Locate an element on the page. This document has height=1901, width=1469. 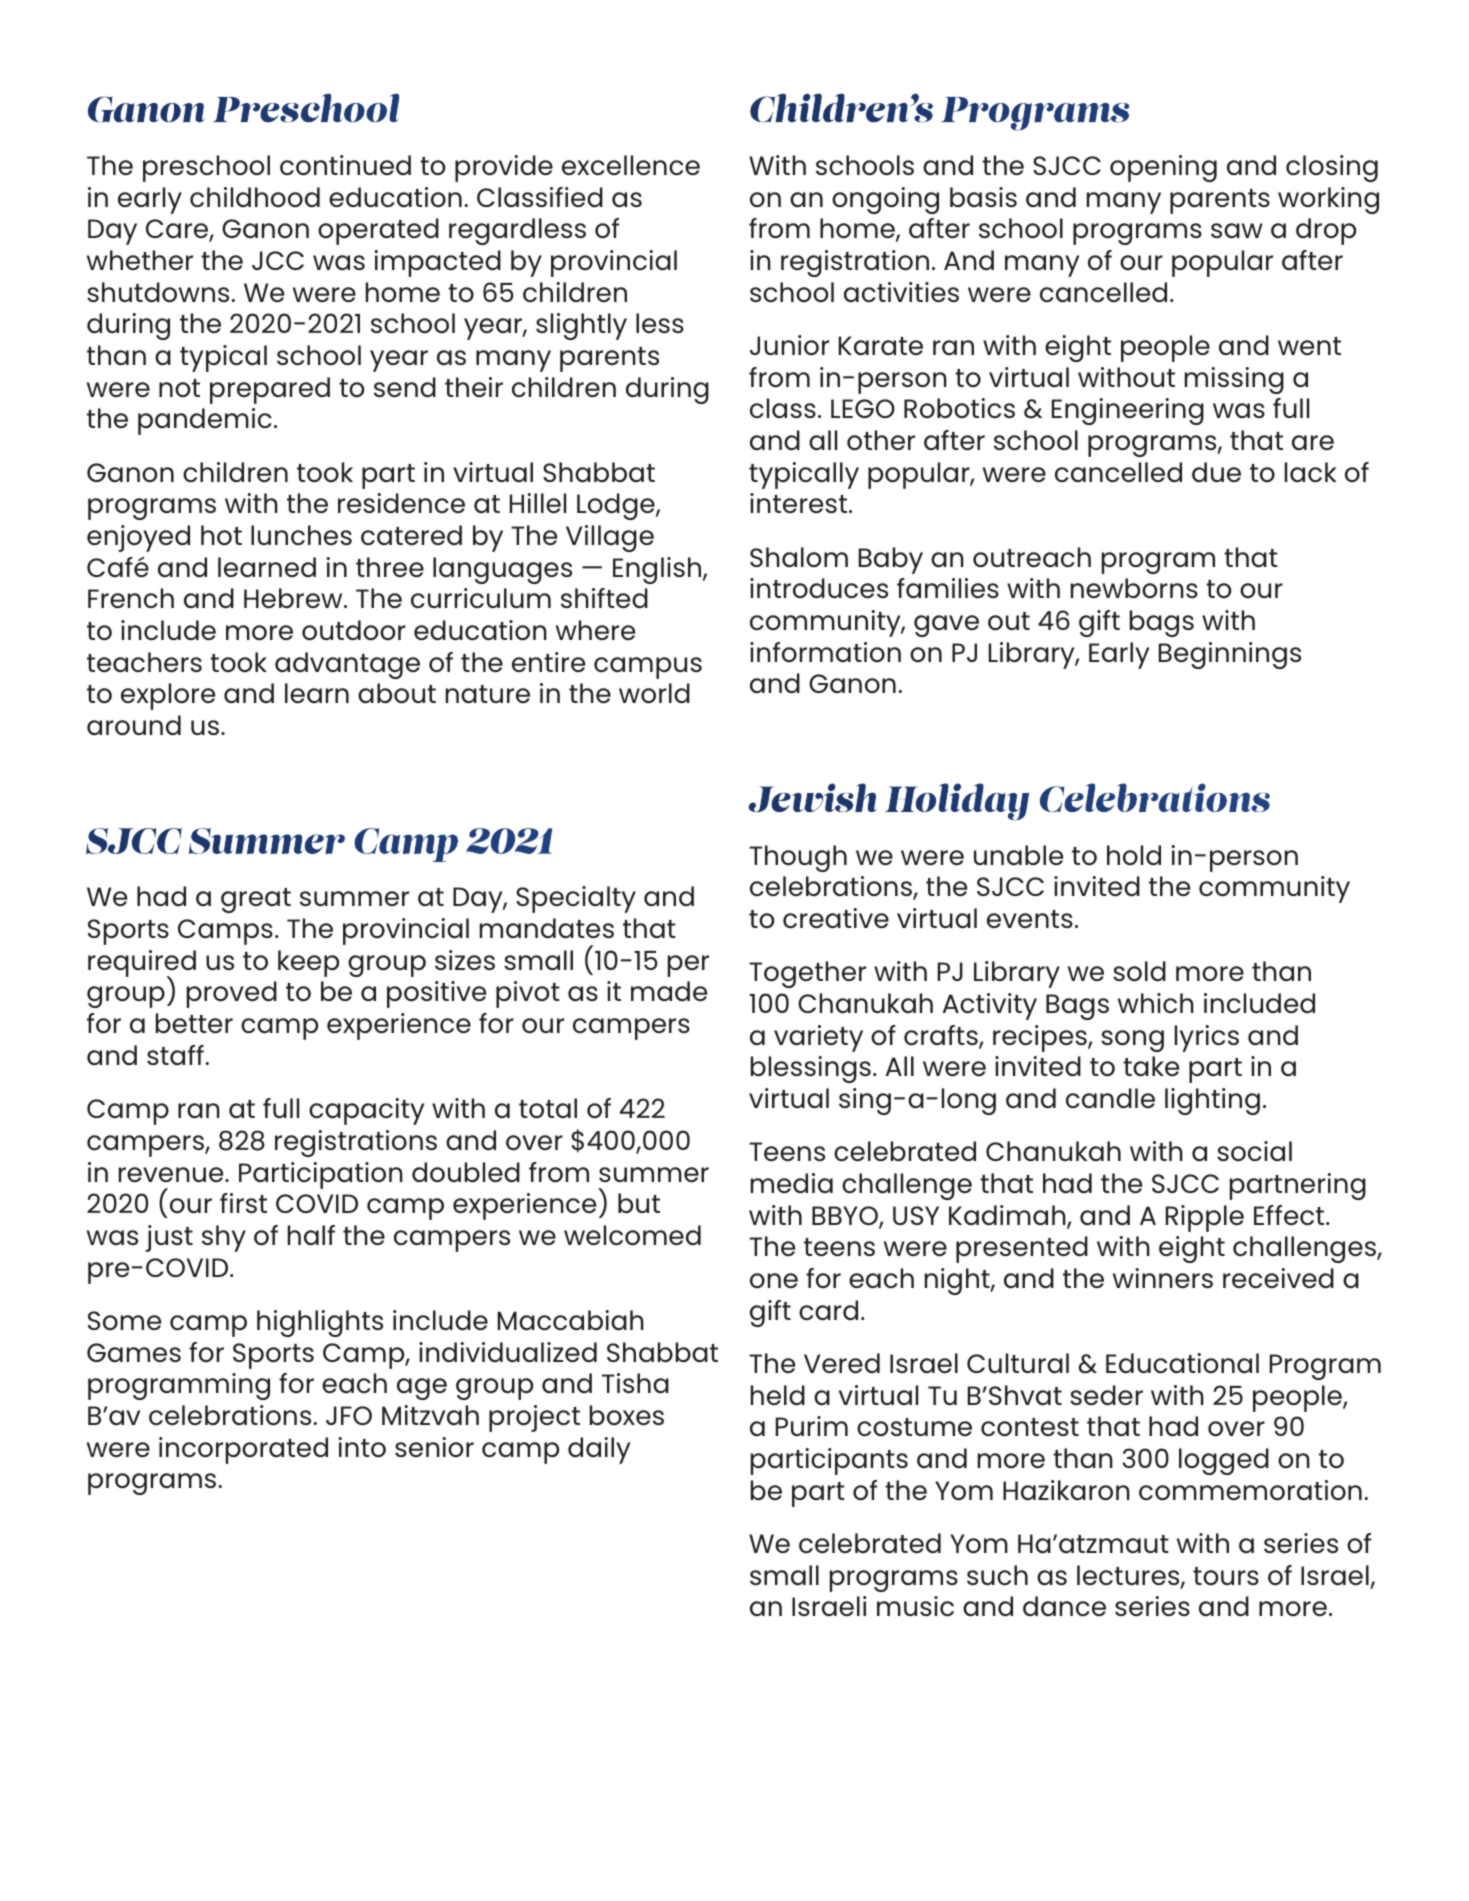
excellence is located at coordinates (631, 165).
